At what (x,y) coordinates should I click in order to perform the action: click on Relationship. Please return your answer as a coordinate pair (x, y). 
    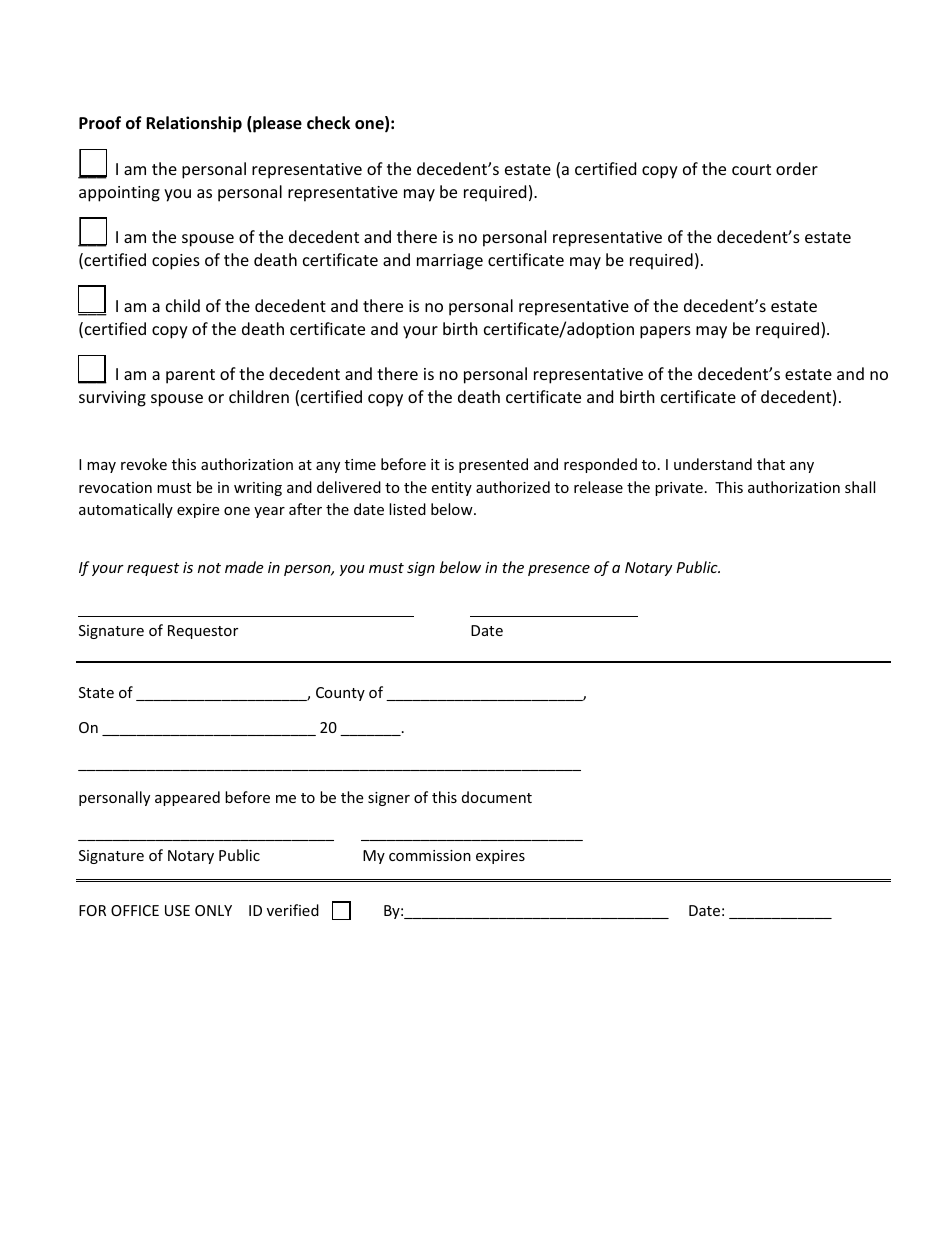
    Looking at the image, I should click on (194, 124).
